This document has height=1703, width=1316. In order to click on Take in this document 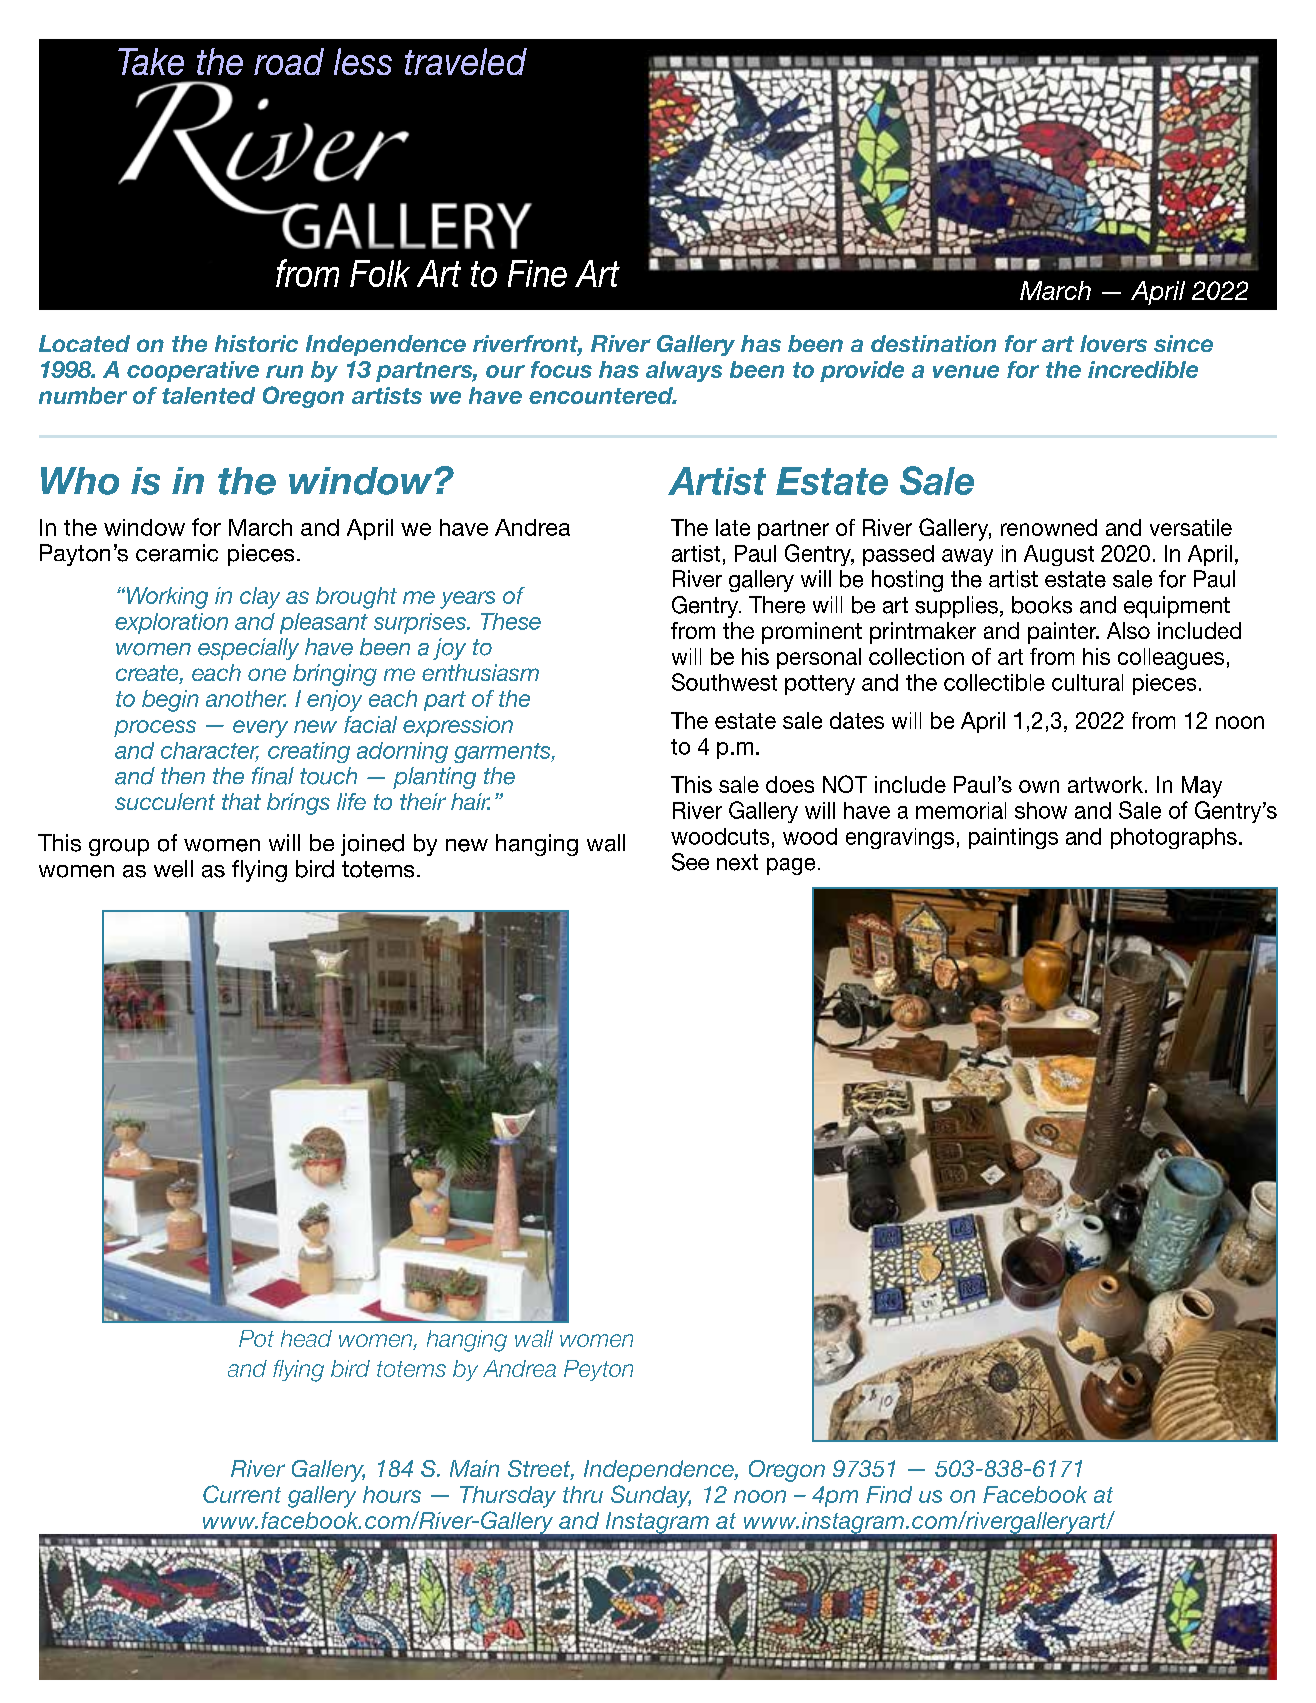, I will do `click(151, 61)`.
